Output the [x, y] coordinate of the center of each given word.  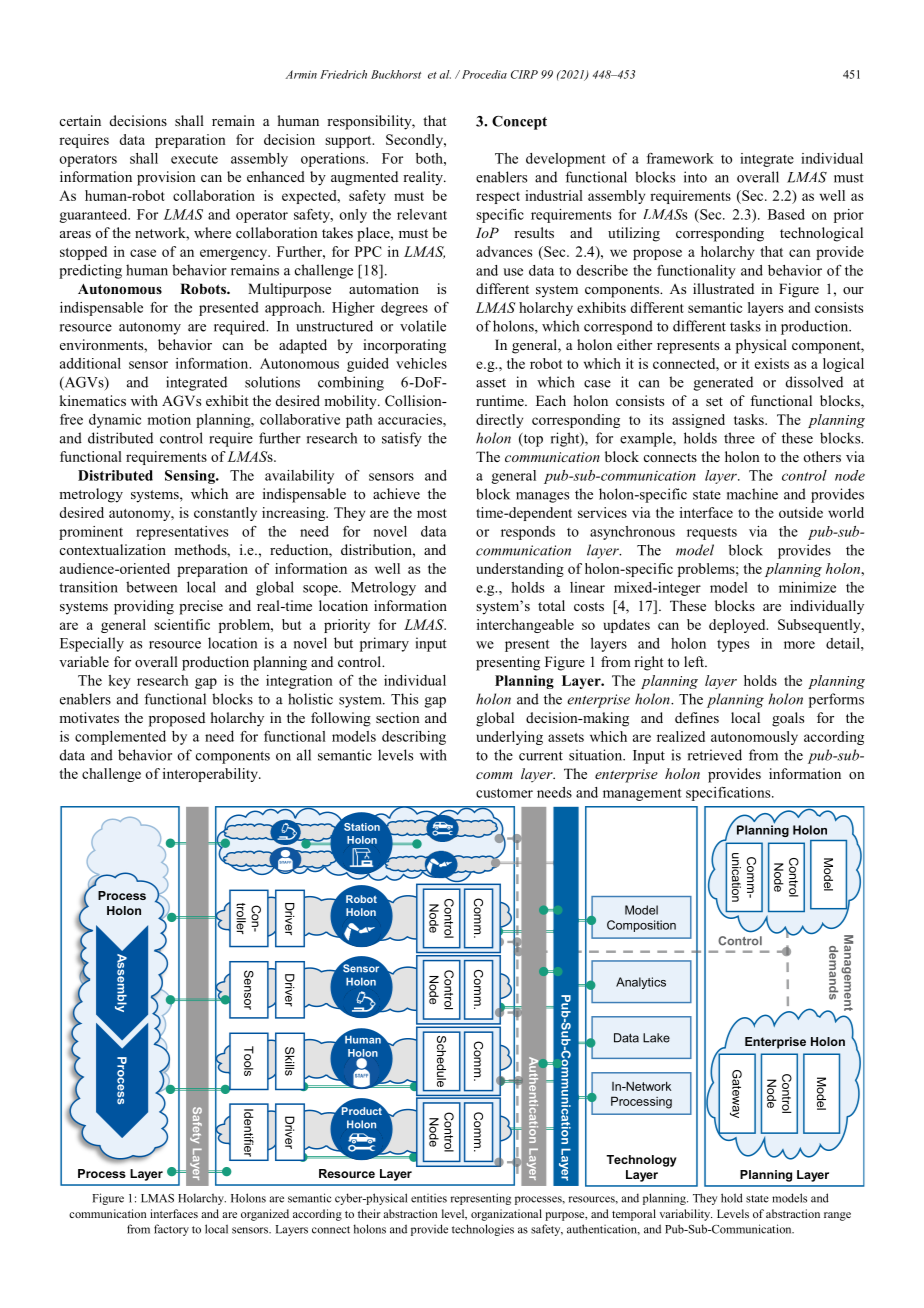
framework [680, 158]
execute [194, 159]
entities [429, 1198]
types [733, 645]
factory [171, 1230]
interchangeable [525, 626]
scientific [182, 624]
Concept [519, 123]
